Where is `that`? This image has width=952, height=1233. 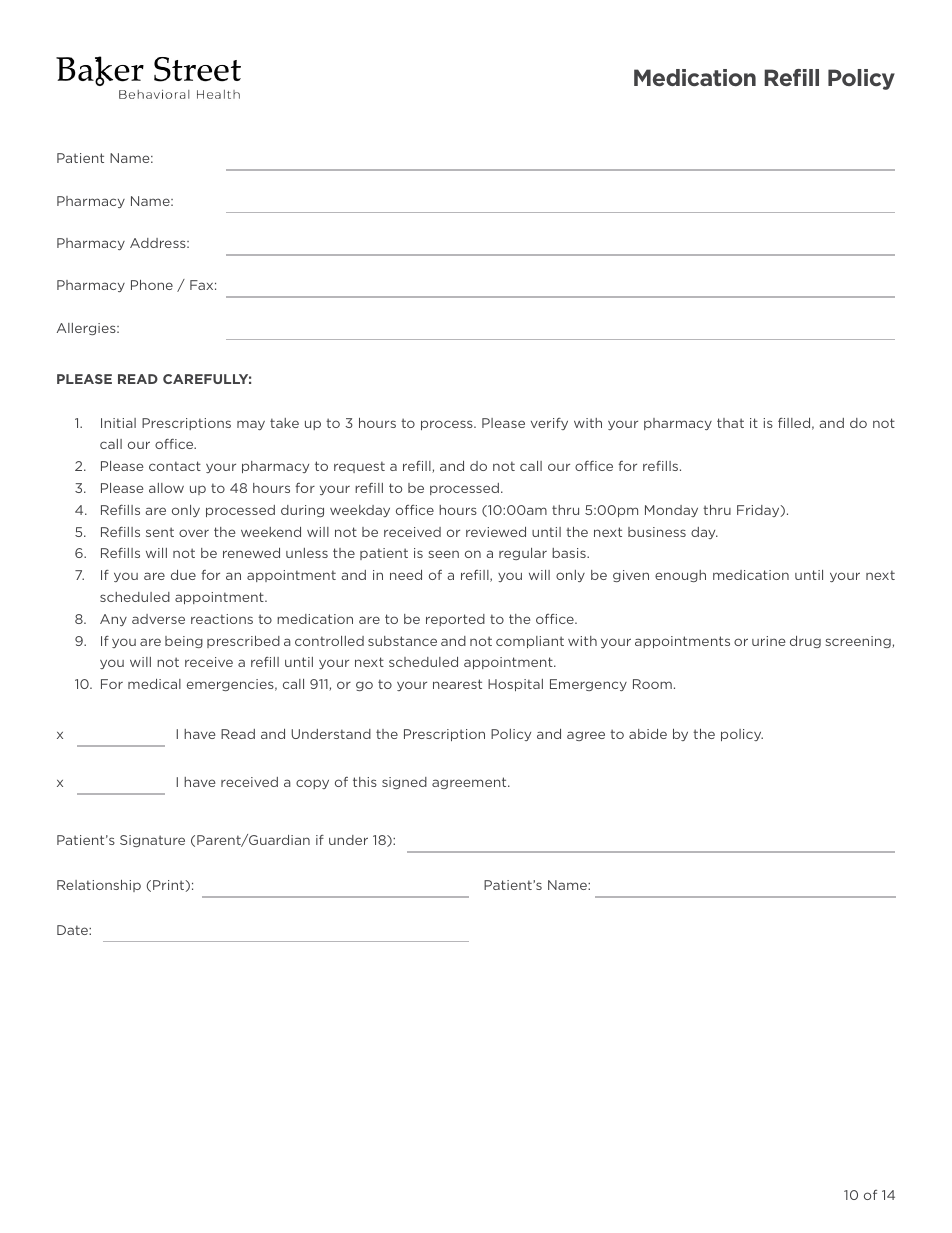
that is located at coordinates (730, 423).
